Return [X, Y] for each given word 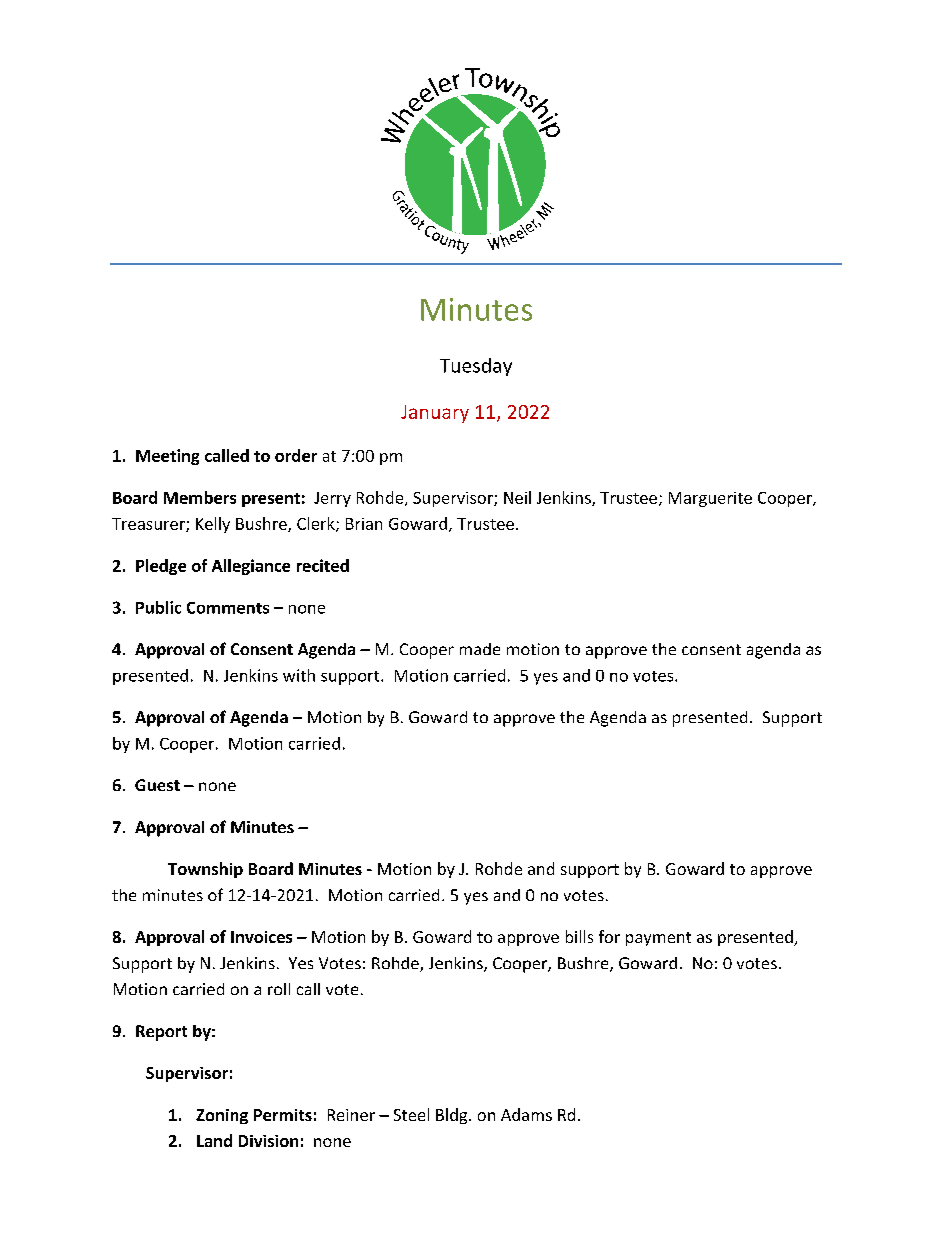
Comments [228, 608]
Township [205, 870]
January [435, 414]
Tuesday [476, 367]
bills [579, 936]
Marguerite [710, 499]
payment [658, 939]
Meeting [167, 457]
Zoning [222, 1116]
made [480, 649]
